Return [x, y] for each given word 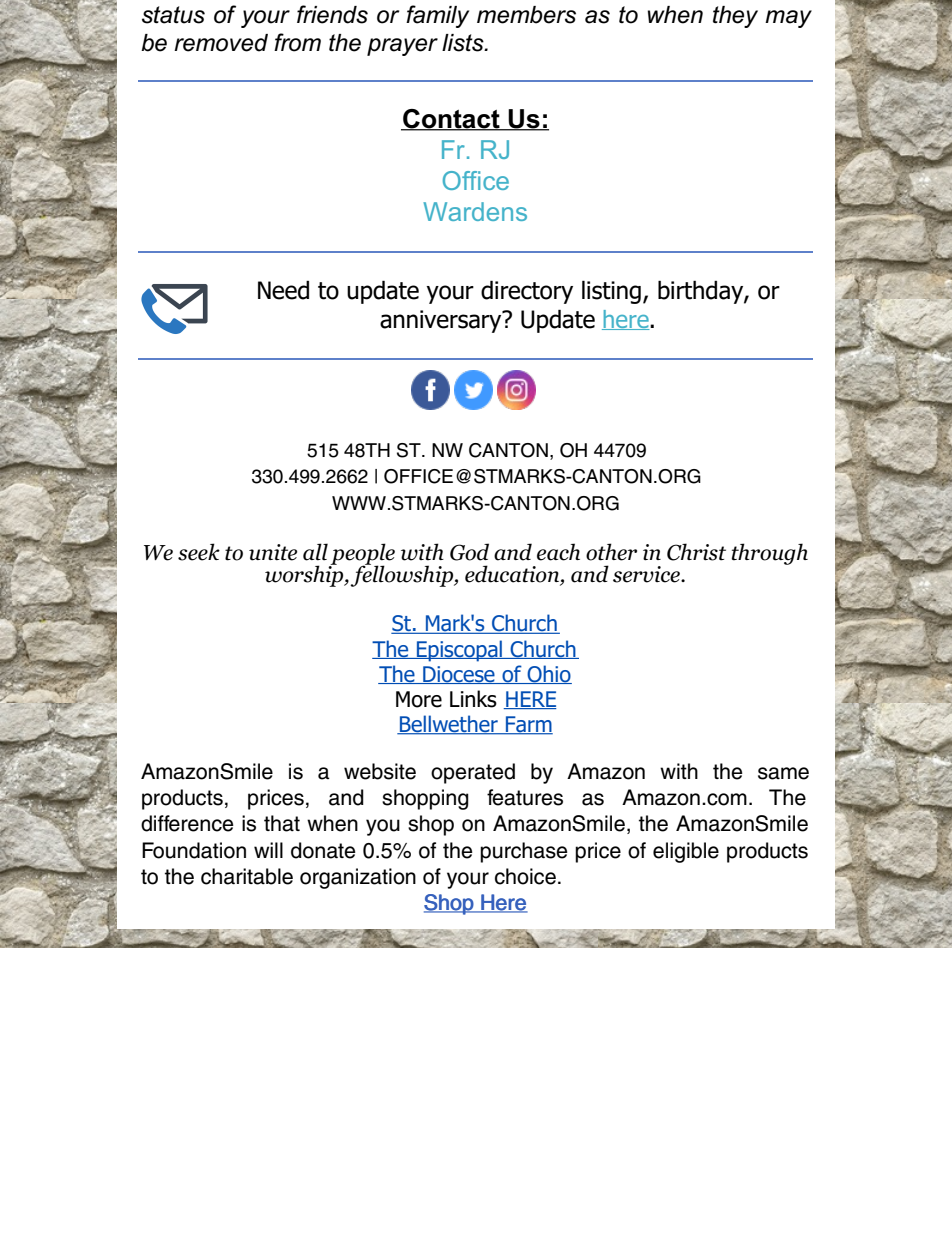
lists [464, 43]
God [469, 552]
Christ [696, 552]
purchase [524, 852]
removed [221, 43]
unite [273, 552]
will [268, 850]
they [735, 17]
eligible [686, 852]
